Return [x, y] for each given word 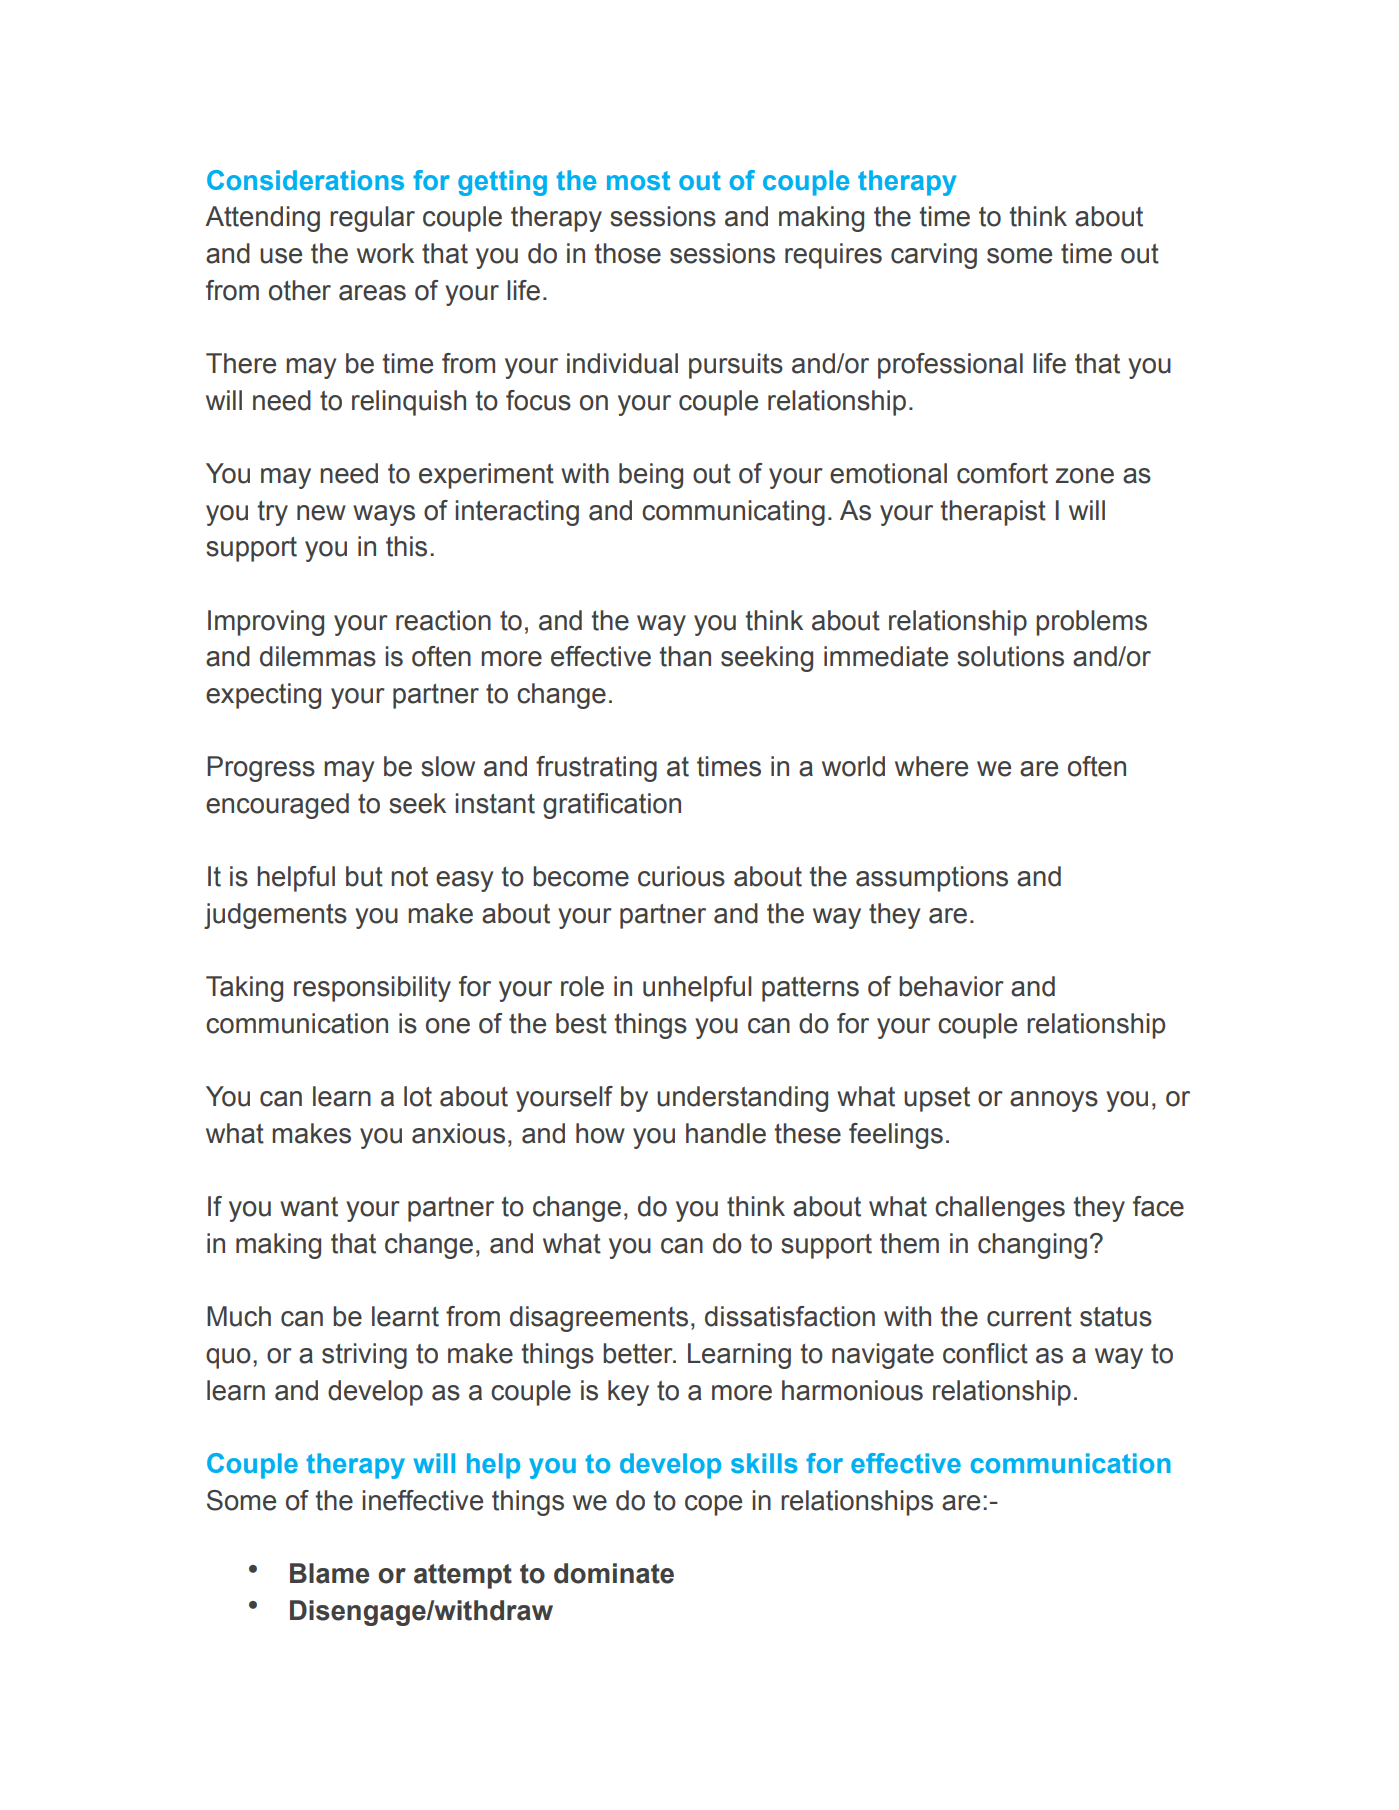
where [931, 766]
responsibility [372, 989]
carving [934, 256]
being [651, 476]
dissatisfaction [790, 1316]
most [638, 181]
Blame [329, 1573]
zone [1085, 476]
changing [1032, 1246]
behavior [951, 986]
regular [372, 219]
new [321, 513]
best [581, 1023]
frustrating [596, 769]
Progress [261, 769]
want [309, 1207]
